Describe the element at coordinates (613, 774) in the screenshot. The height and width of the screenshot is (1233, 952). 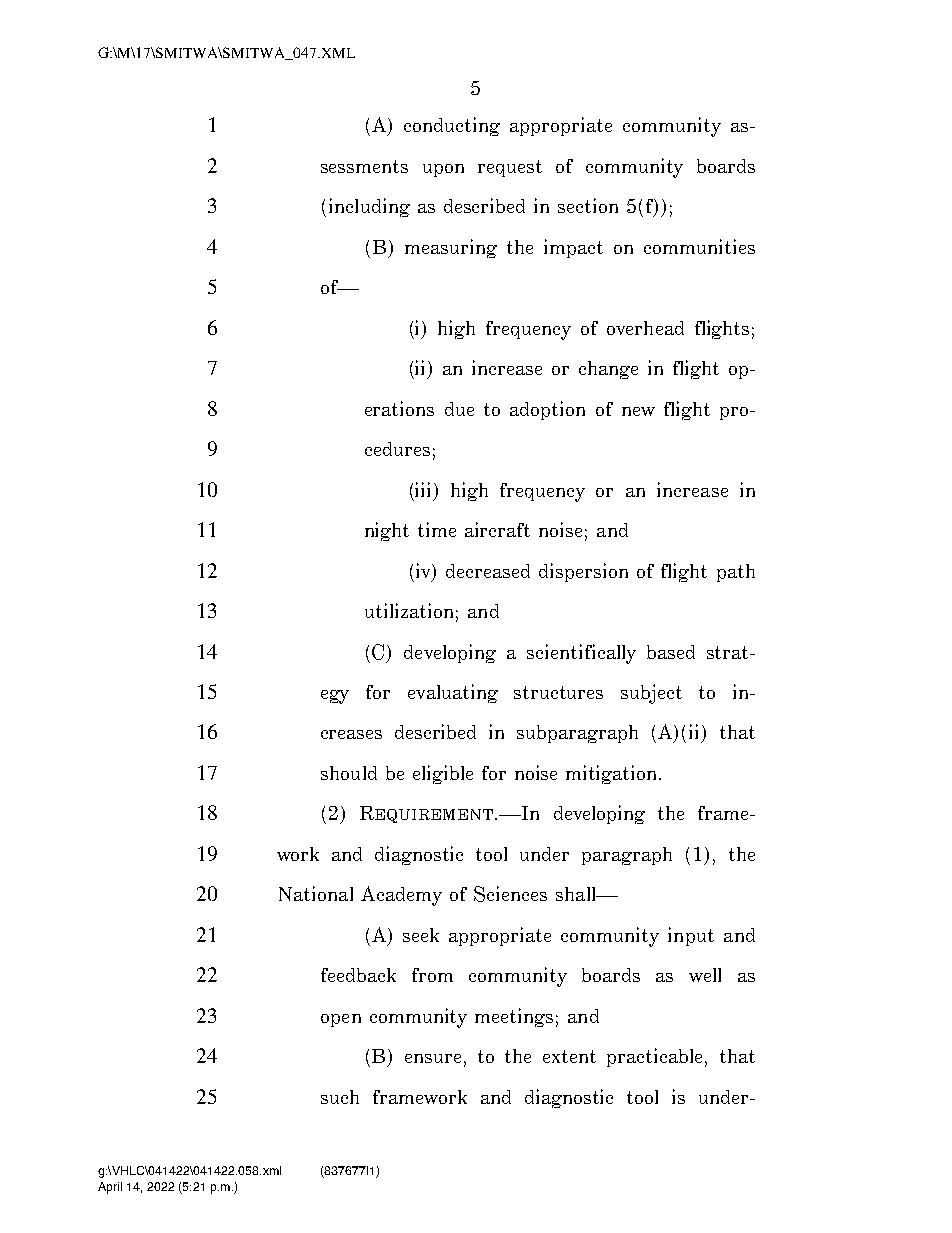
I see `mitigation` at that location.
